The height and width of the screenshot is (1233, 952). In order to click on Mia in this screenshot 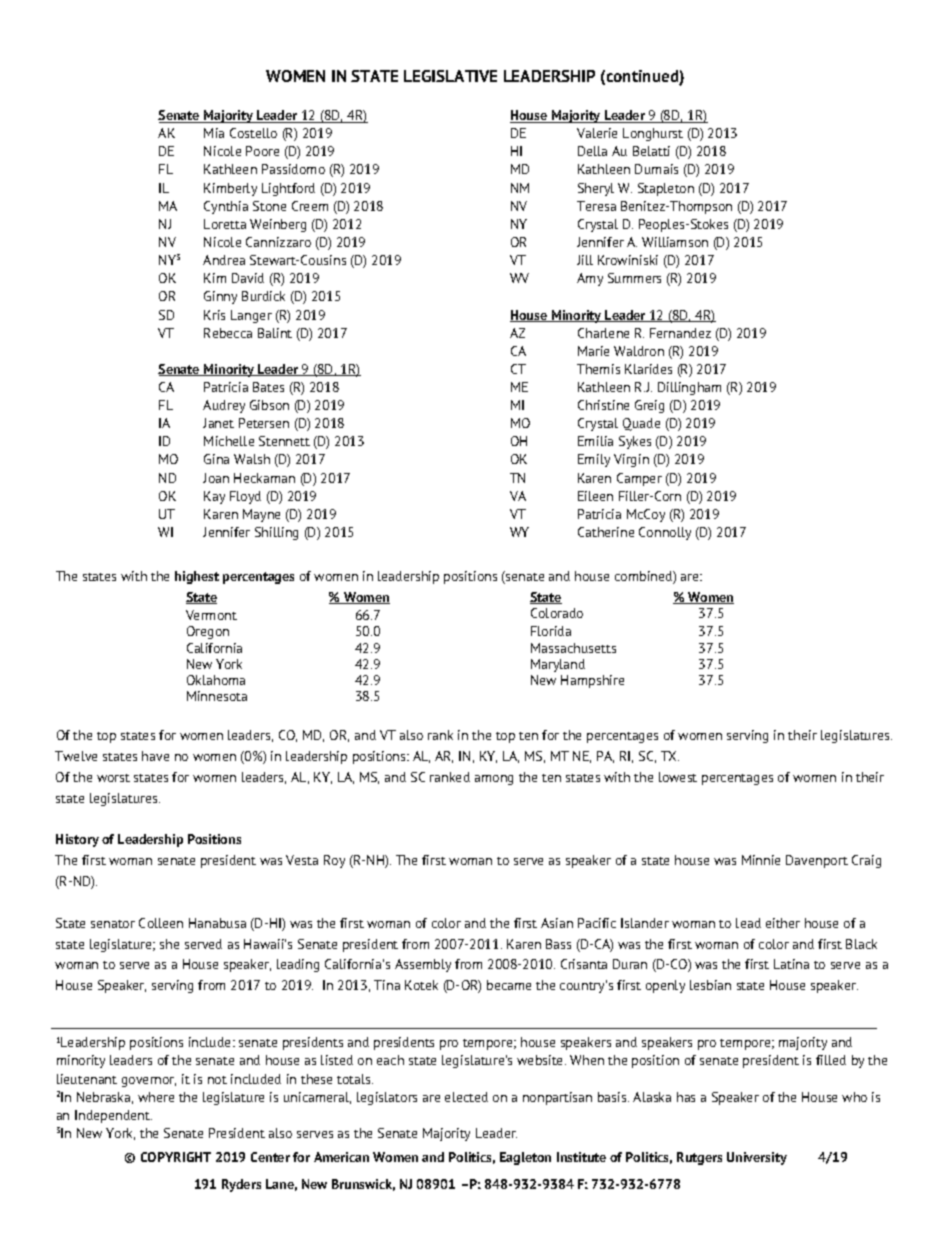, I will do `click(214, 133)`.
